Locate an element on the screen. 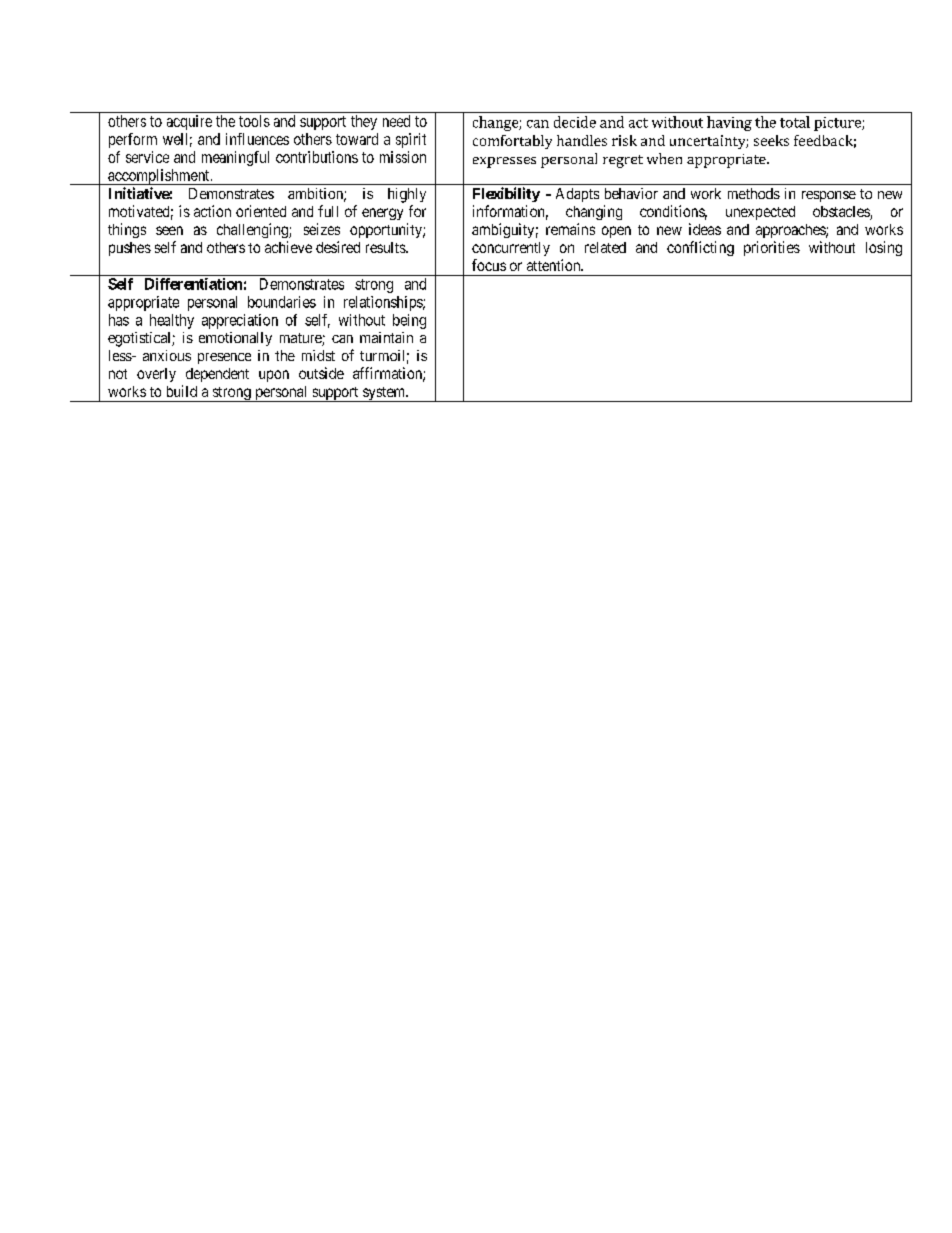 The image size is (952, 1233). dependent is located at coordinates (217, 375).
